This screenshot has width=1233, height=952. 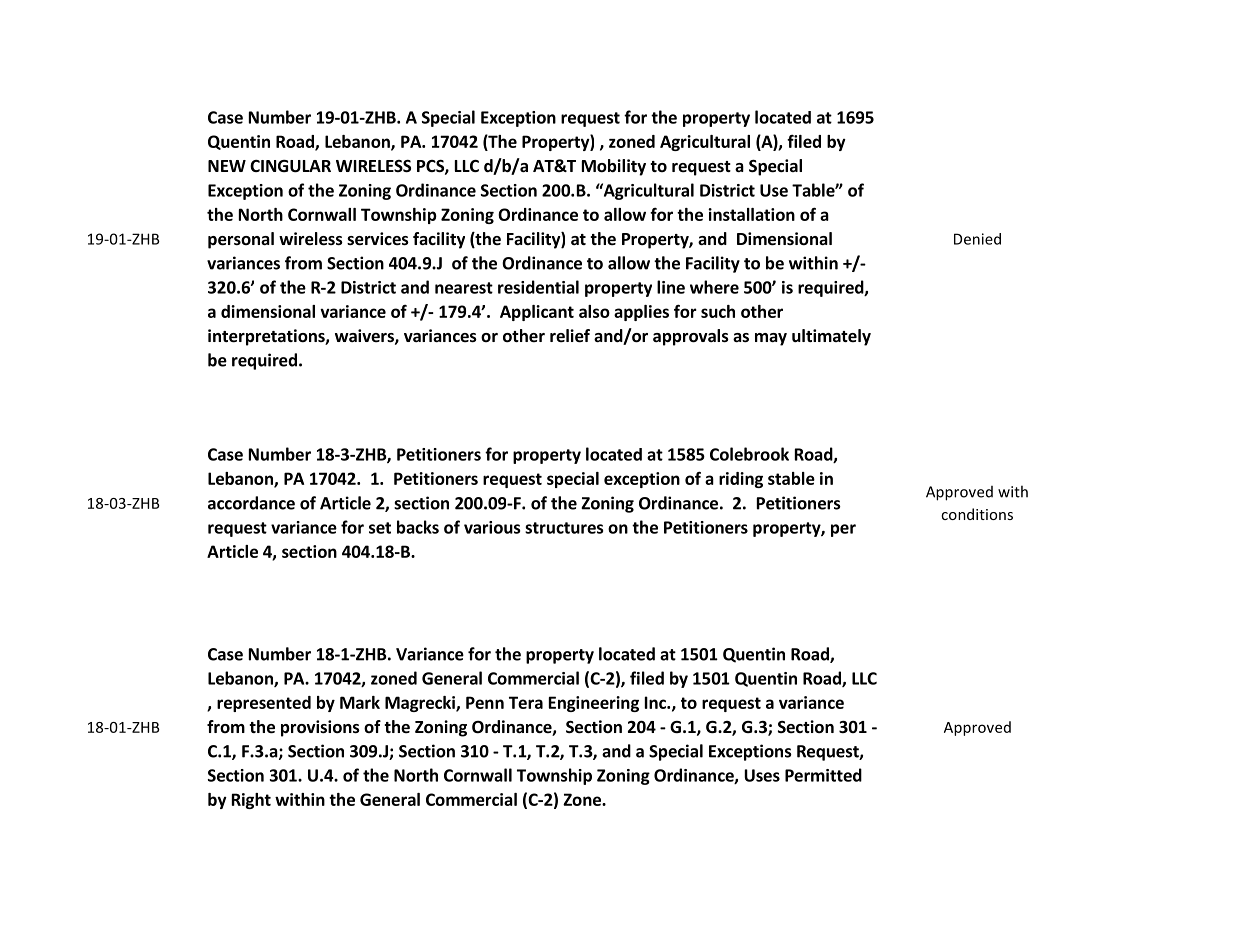 I want to click on Right, so click(x=251, y=801).
